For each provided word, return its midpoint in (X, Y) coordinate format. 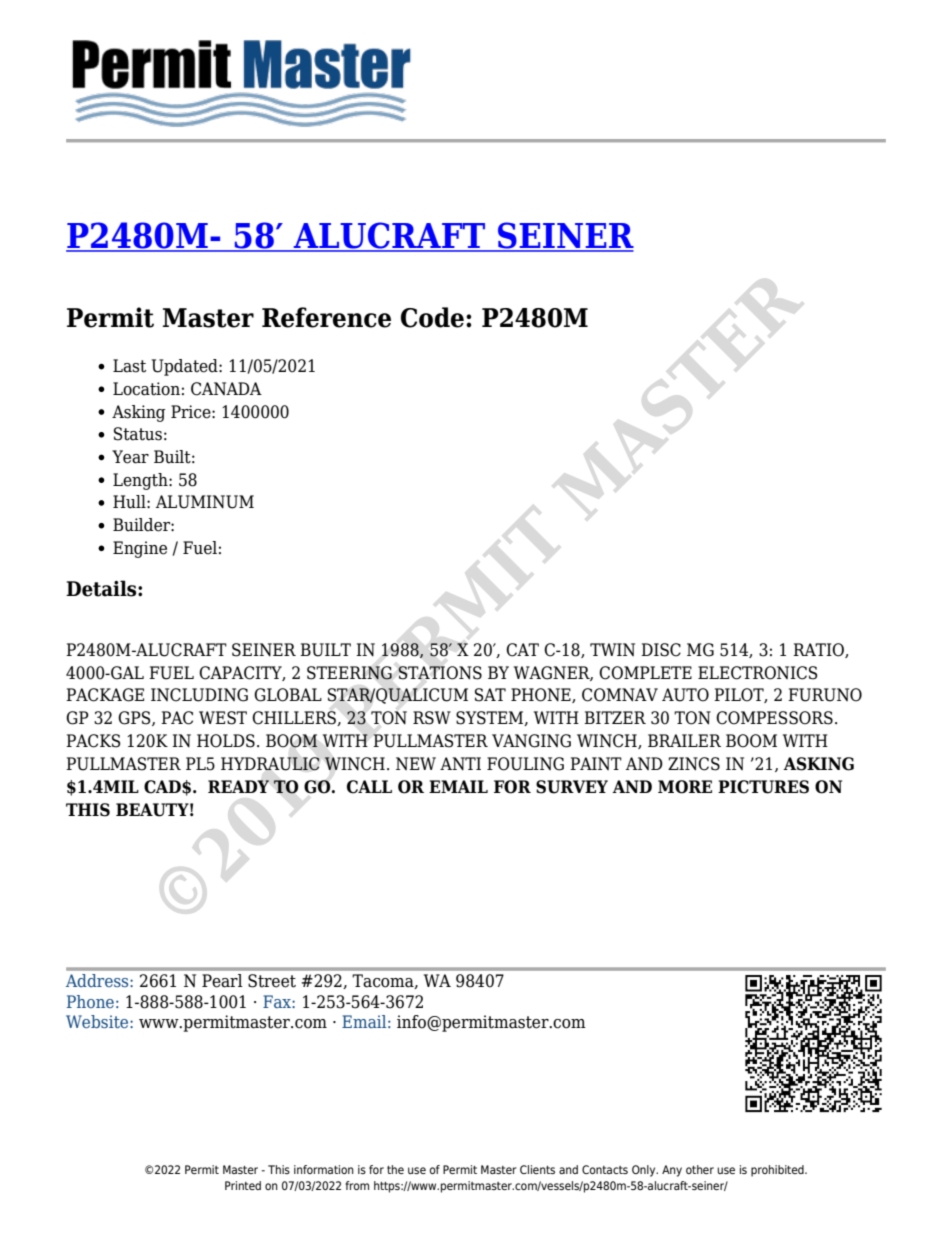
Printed (243, 1185)
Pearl (222, 980)
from (357, 1185)
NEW (416, 763)
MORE (685, 787)
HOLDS (226, 741)
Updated (186, 367)
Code (432, 317)
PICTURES (763, 787)
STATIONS (440, 673)
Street (272, 981)
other (700, 1169)
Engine (140, 549)
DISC (661, 650)
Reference (326, 317)
